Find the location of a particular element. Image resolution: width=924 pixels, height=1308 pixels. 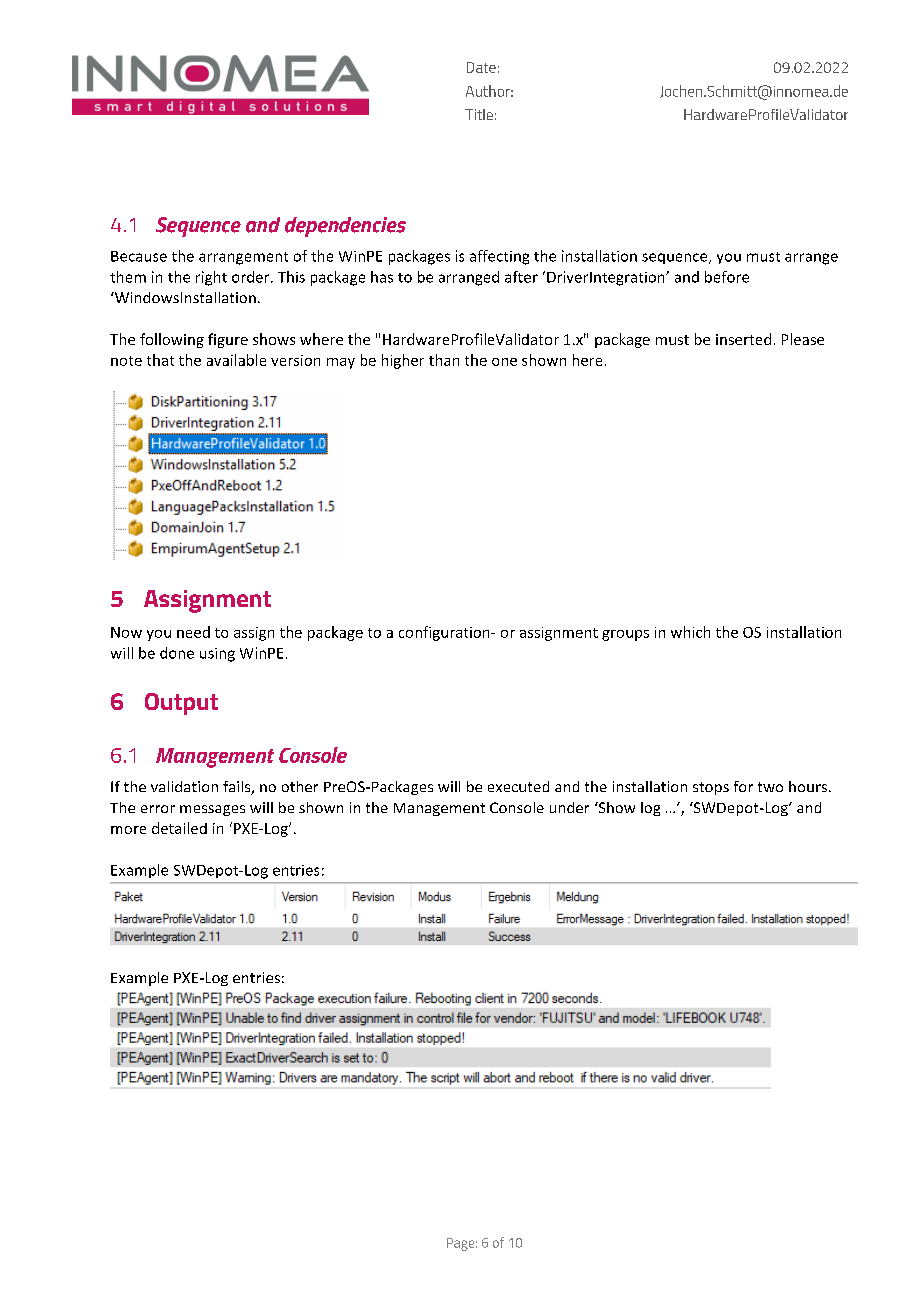

figure is located at coordinates (228, 340).
